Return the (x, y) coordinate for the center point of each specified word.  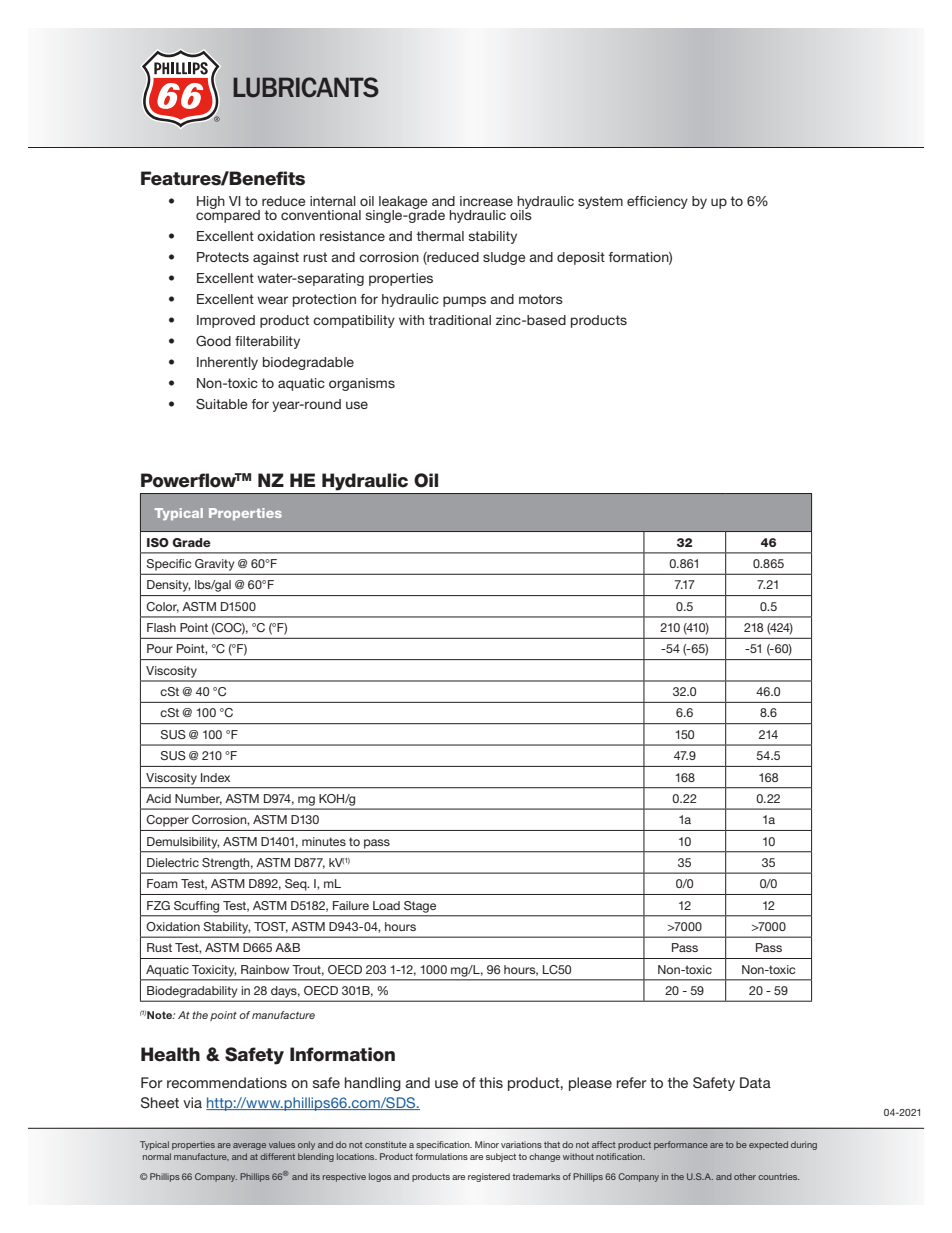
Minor (487, 1144)
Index (215, 777)
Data (755, 1082)
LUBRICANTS (305, 87)
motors (541, 299)
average (249, 1146)
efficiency (657, 202)
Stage (420, 907)
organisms (362, 384)
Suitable (221, 404)
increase (486, 201)
